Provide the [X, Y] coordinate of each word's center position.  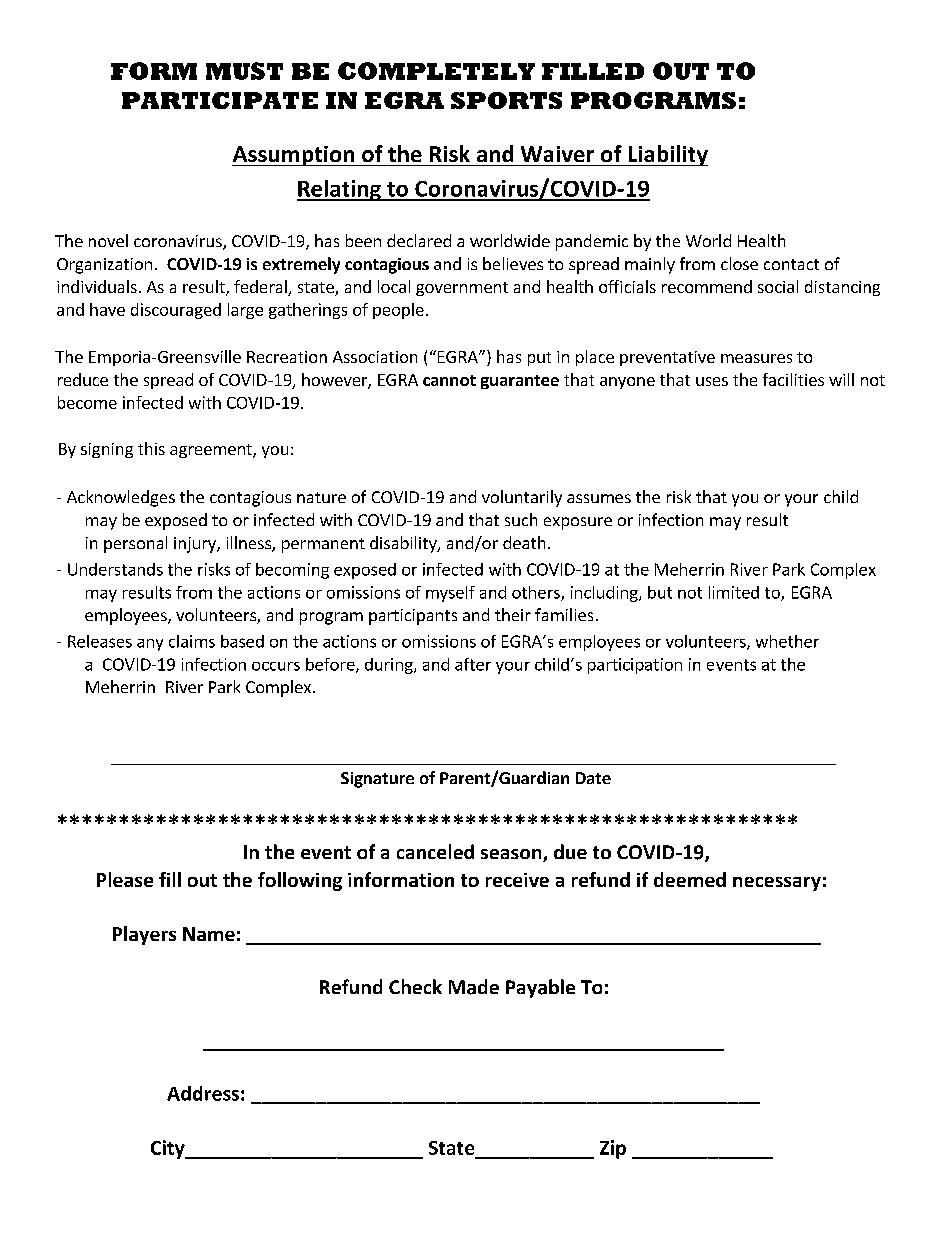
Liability [667, 155]
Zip [613, 1149]
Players [144, 935]
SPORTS [506, 100]
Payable [540, 988]
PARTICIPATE [220, 100]
